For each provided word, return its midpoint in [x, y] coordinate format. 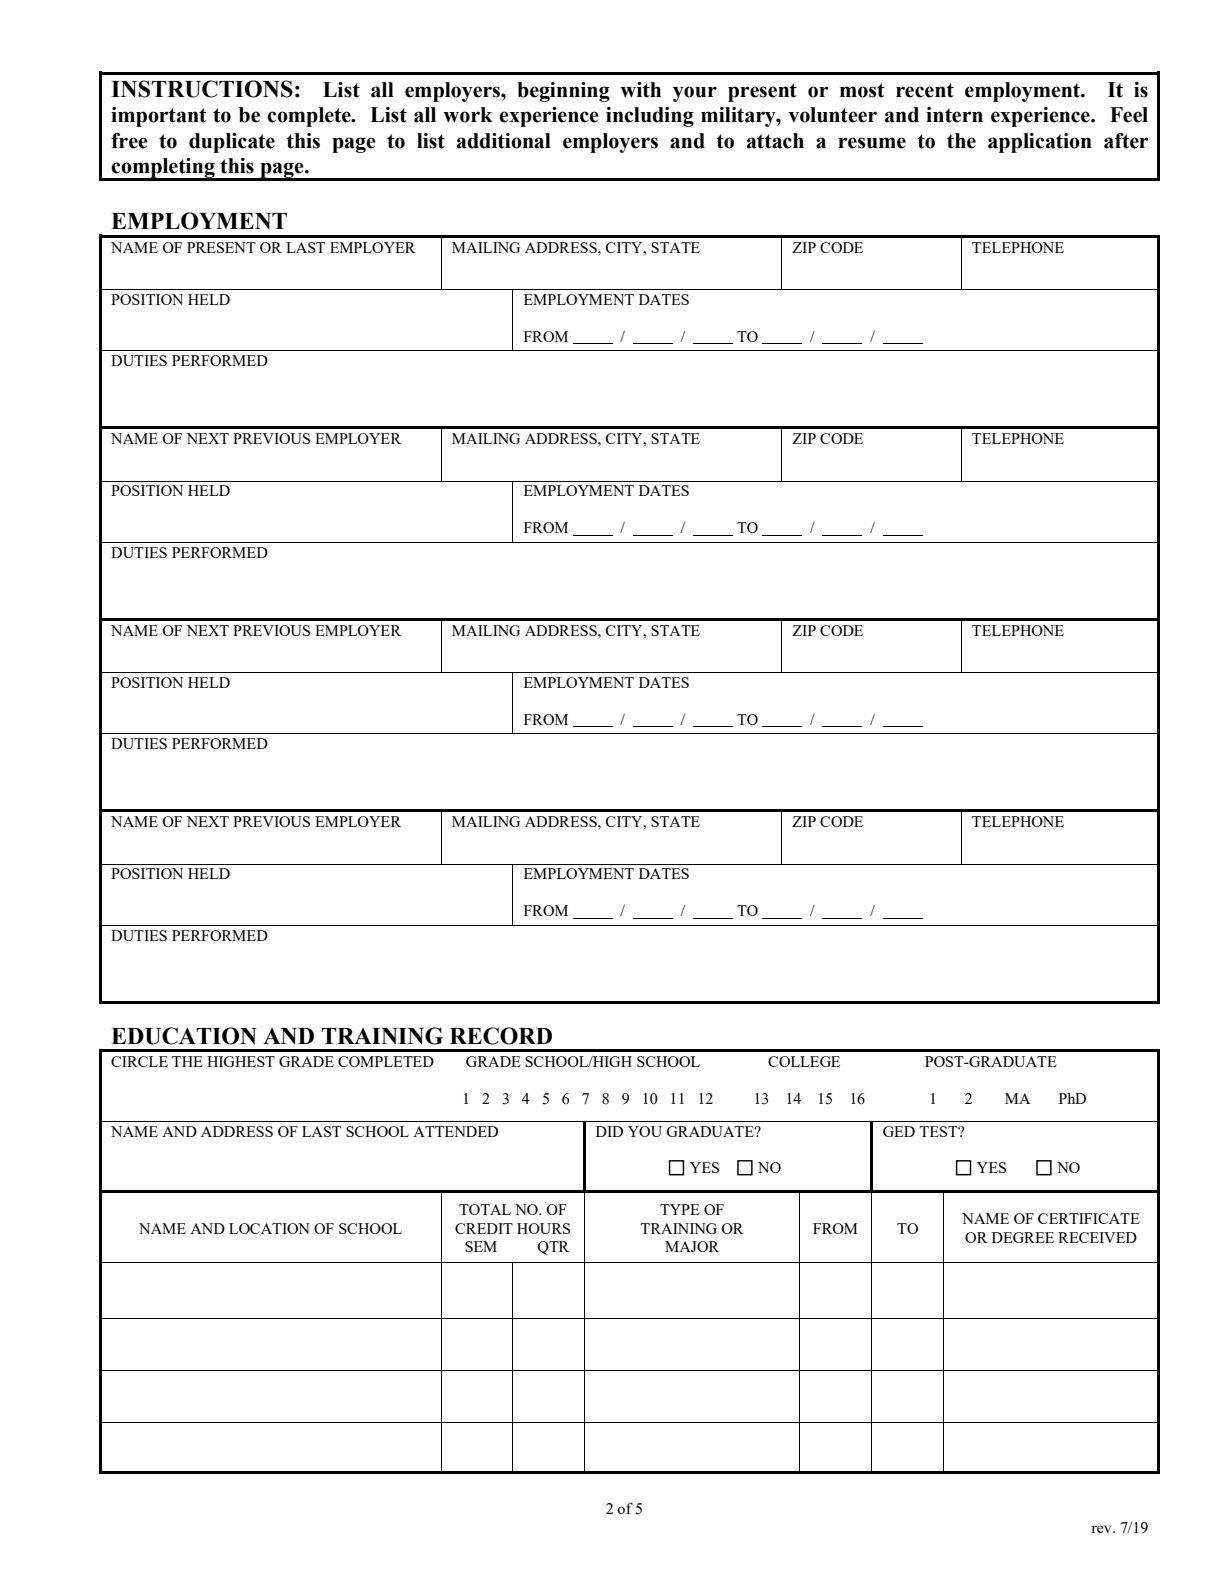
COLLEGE [804, 1061]
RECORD [501, 1036]
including [650, 117]
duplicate [232, 143]
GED [899, 1131]
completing [163, 169]
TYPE [680, 1209]
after [1126, 141]
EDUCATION [184, 1036]
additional [504, 141]
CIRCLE [139, 1061]
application [1040, 143]
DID [609, 1131]
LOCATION [269, 1228]
